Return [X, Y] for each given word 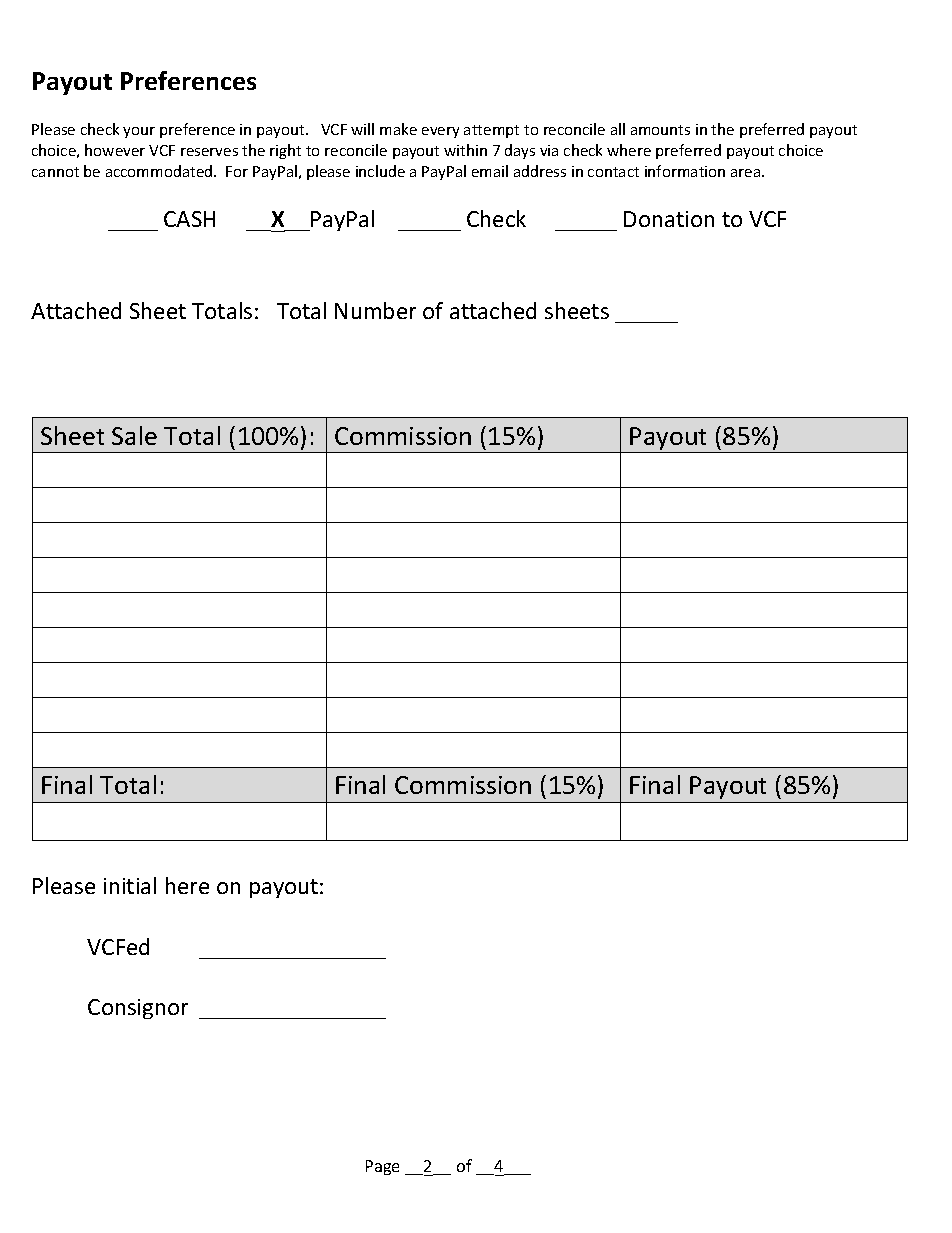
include [380, 171]
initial [130, 885]
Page [382, 1167]
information [685, 171]
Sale [134, 435]
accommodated [160, 171]
